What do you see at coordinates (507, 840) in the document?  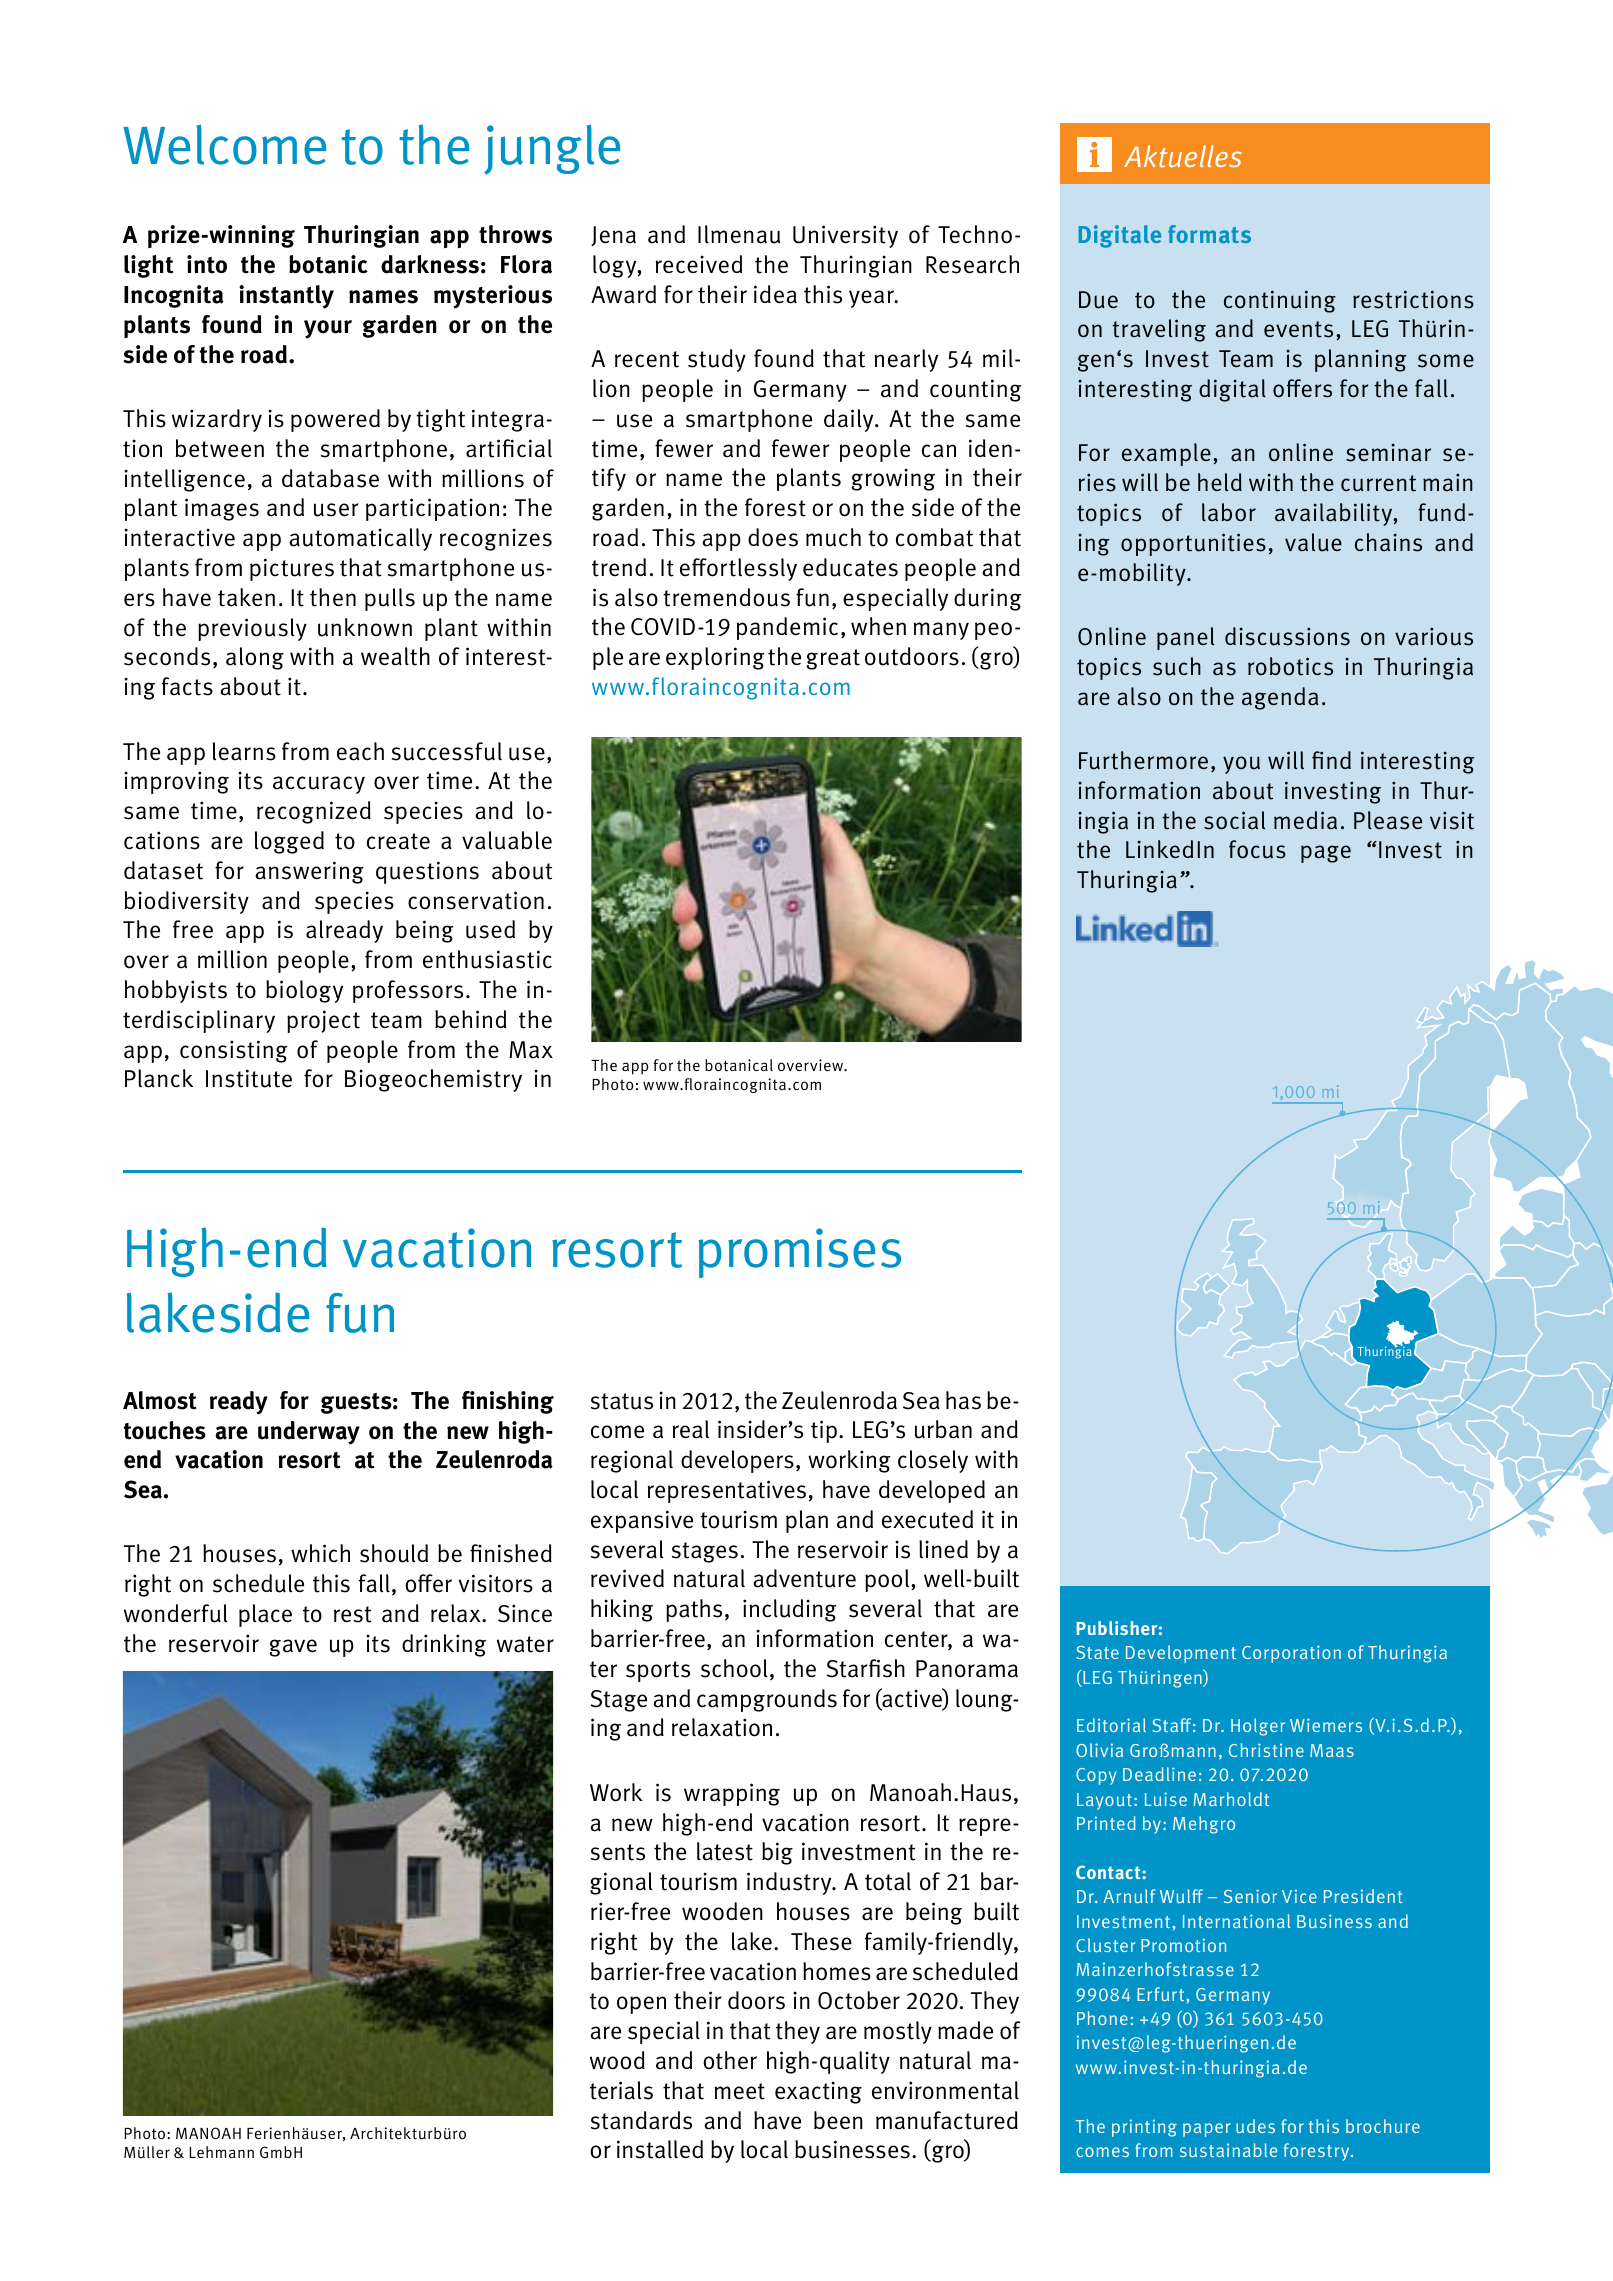 I see `valuable` at bounding box center [507, 840].
